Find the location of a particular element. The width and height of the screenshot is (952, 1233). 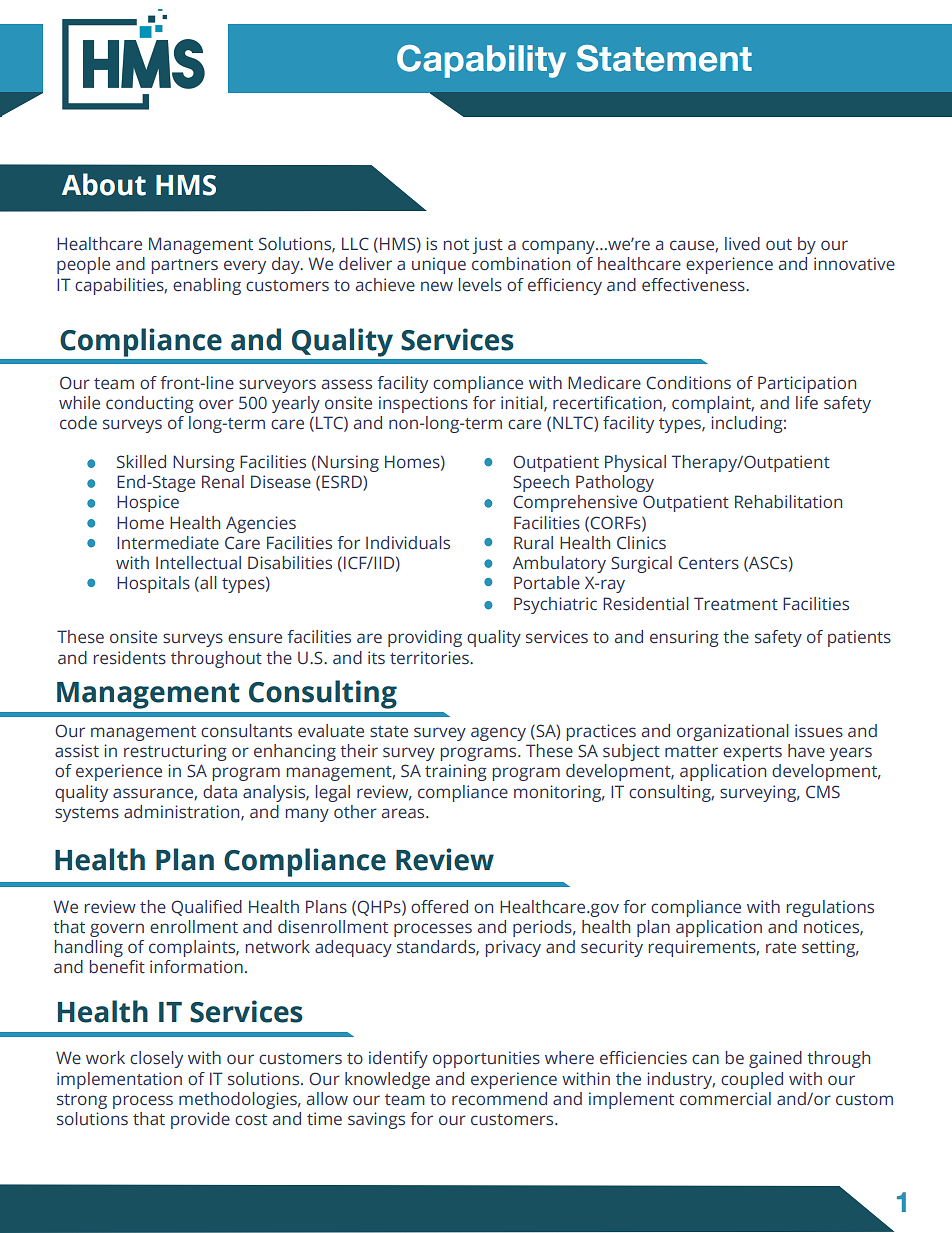

administration is located at coordinates (183, 812).
